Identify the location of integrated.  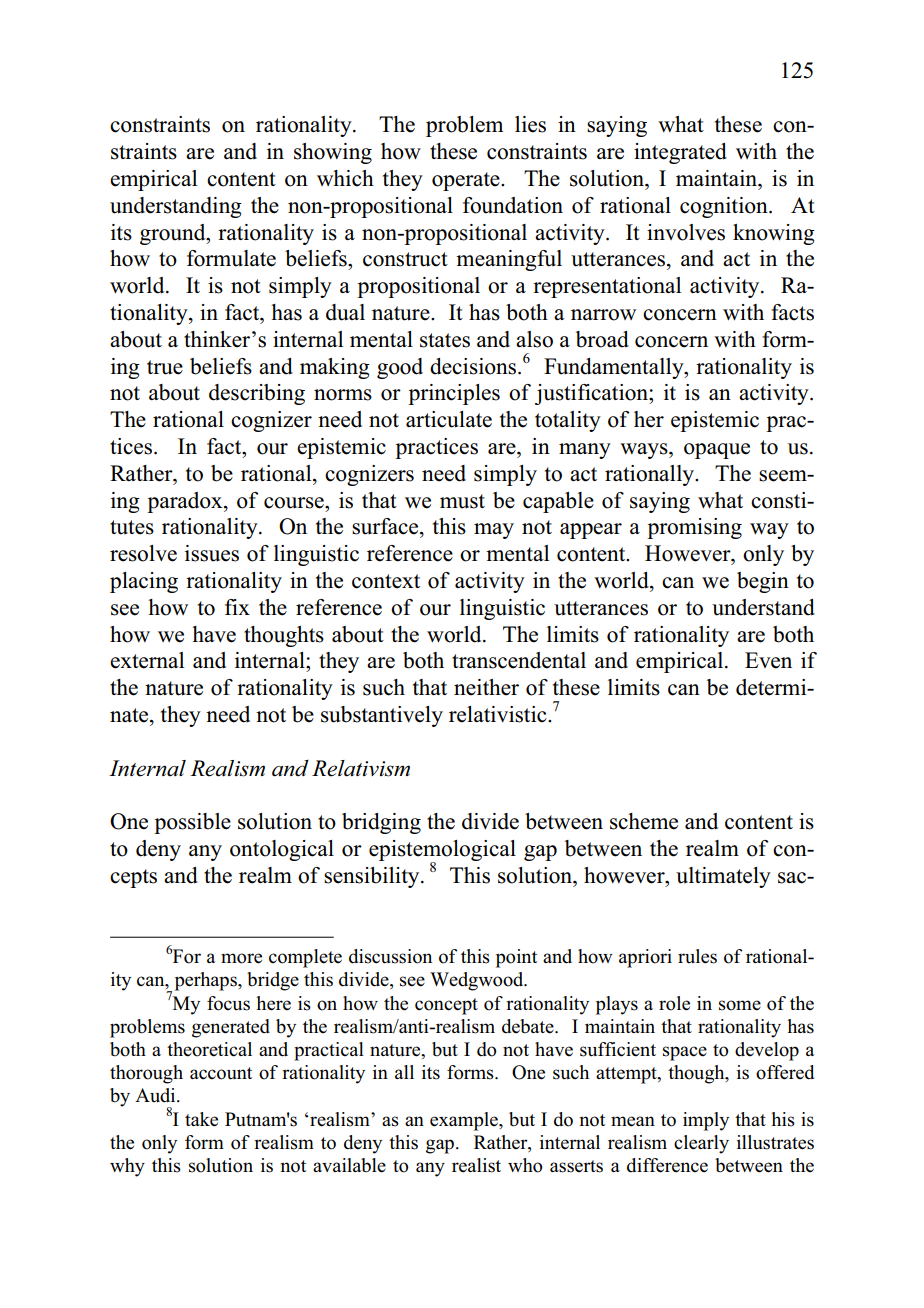
(680, 153).
